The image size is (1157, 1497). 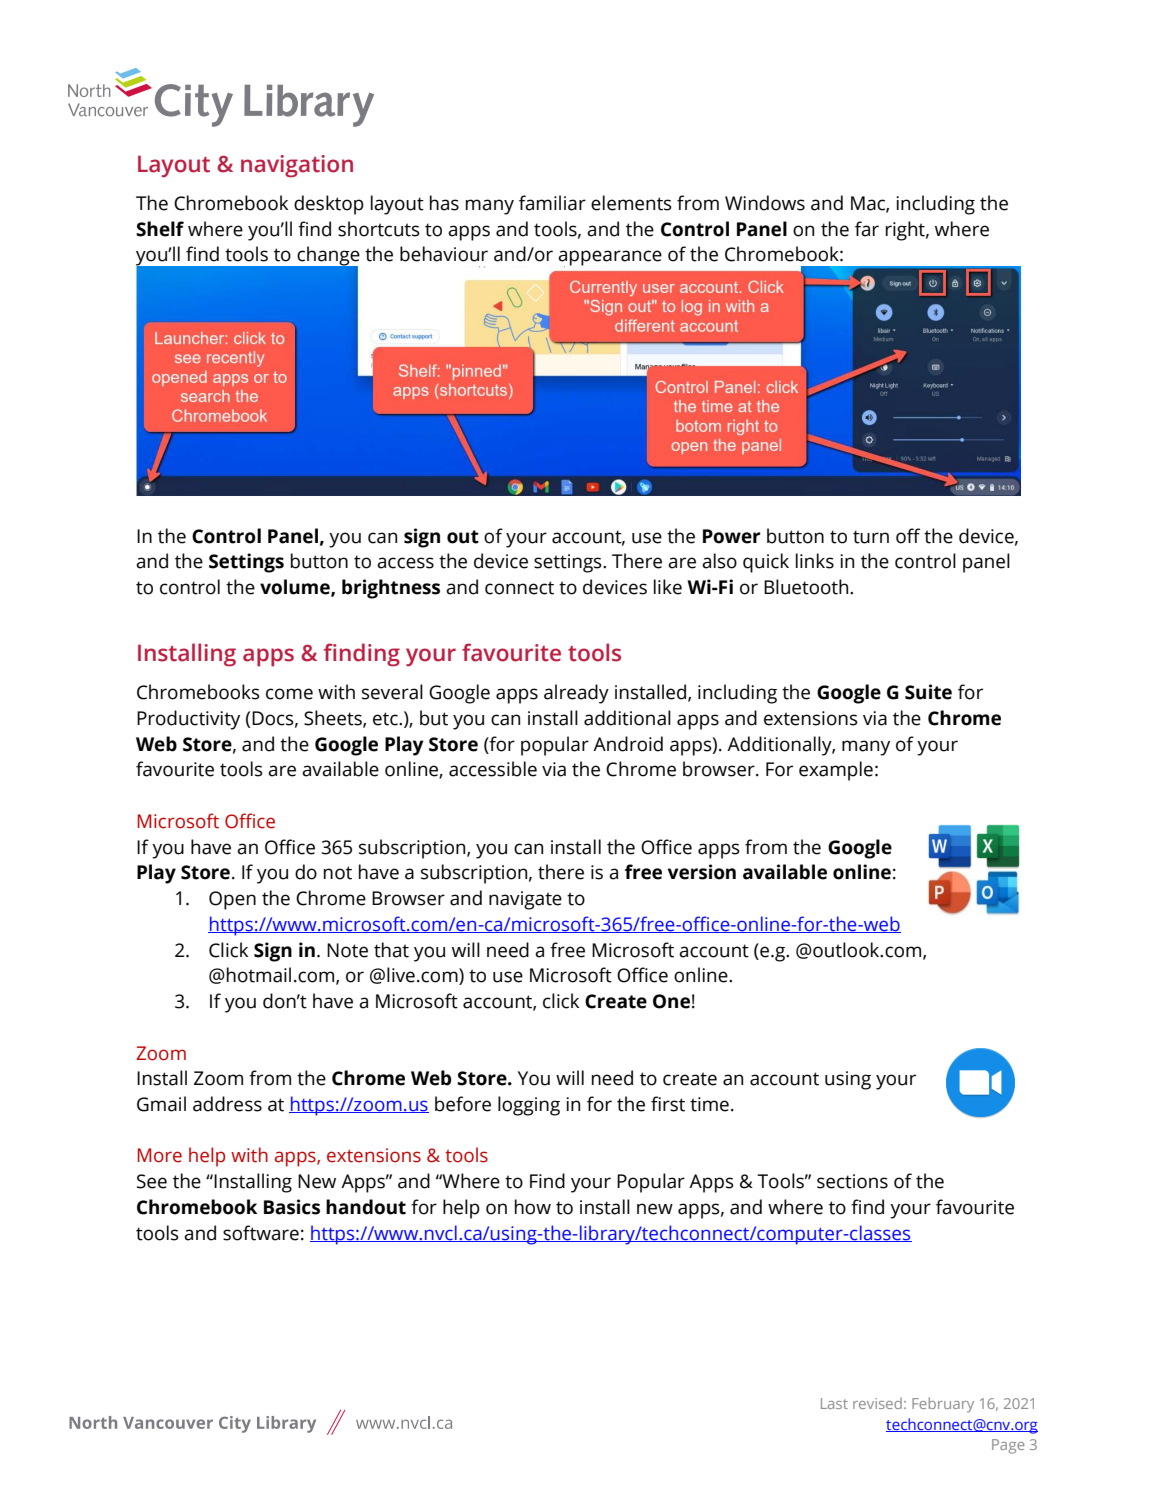 I want to click on example, so click(x=836, y=771).
